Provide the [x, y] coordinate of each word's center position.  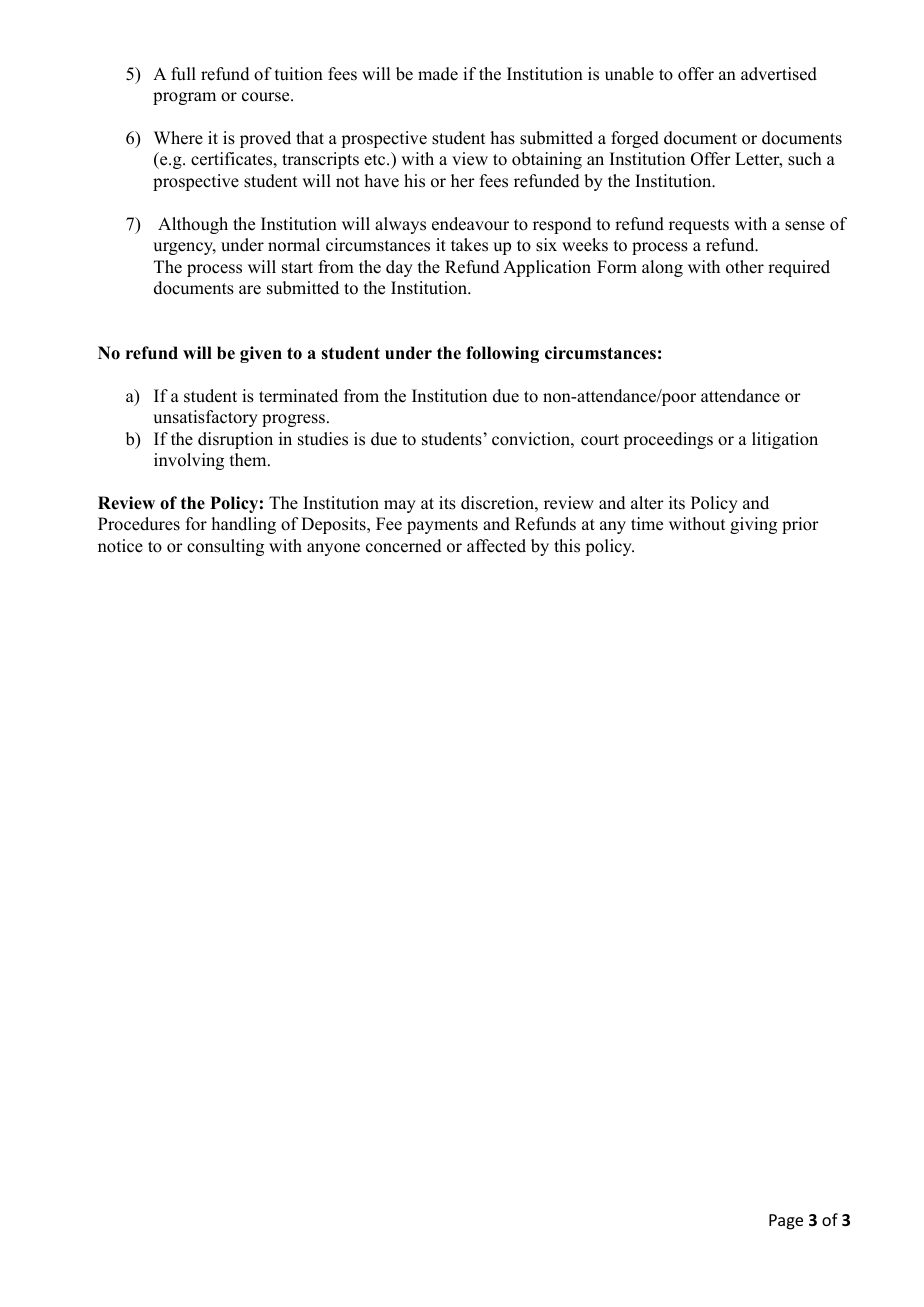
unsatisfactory [205, 418]
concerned [404, 546]
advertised [779, 74]
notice [120, 546]
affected [496, 546]
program [184, 98]
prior [800, 525]
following [502, 354]
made [438, 74]
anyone [333, 549]
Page [786, 1222]
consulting [225, 547]
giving [753, 525]
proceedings [668, 440]
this [567, 546]
